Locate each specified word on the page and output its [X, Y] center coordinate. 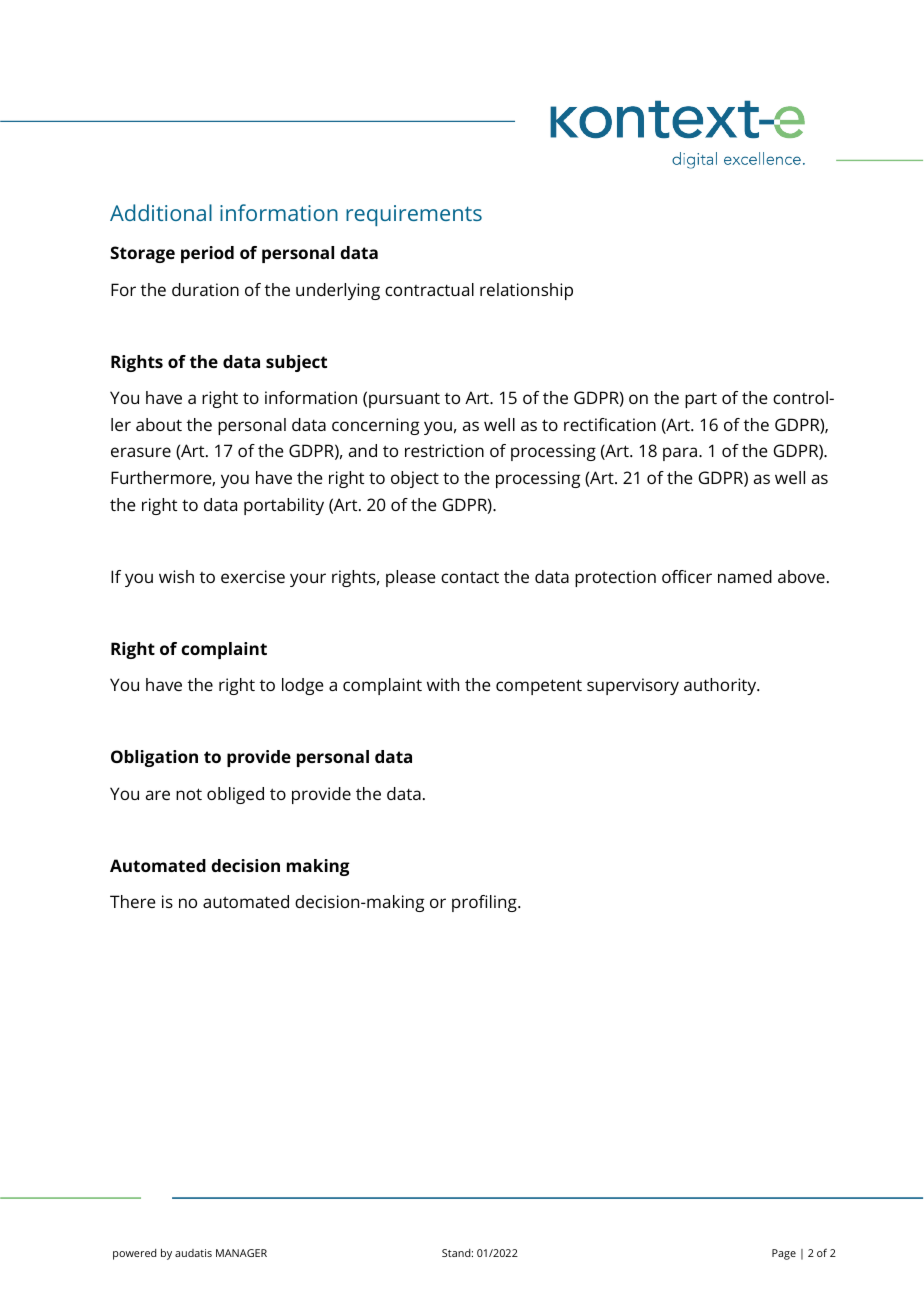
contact [470, 577]
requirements [414, 215]
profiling [485, 903]
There [133, 901]
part [701, 400]
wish [176, 576]
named [745, 576]
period [207, 254]
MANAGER [241, 1253]
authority [721, 686]
